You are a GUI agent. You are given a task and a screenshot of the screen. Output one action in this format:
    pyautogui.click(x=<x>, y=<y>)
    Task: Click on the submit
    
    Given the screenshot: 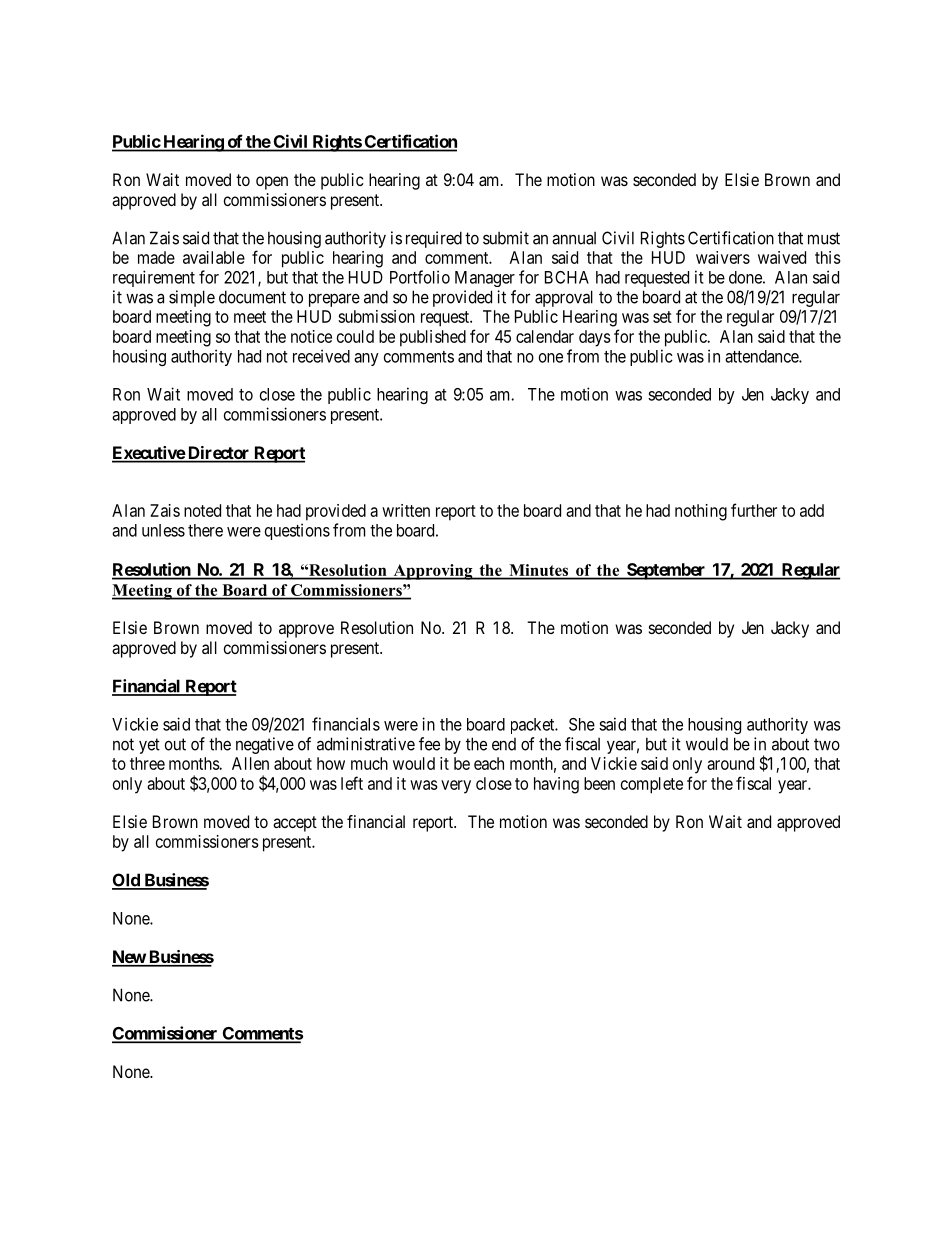 What is the action you would take?
    pyautogui.click(x=506, y=238)
